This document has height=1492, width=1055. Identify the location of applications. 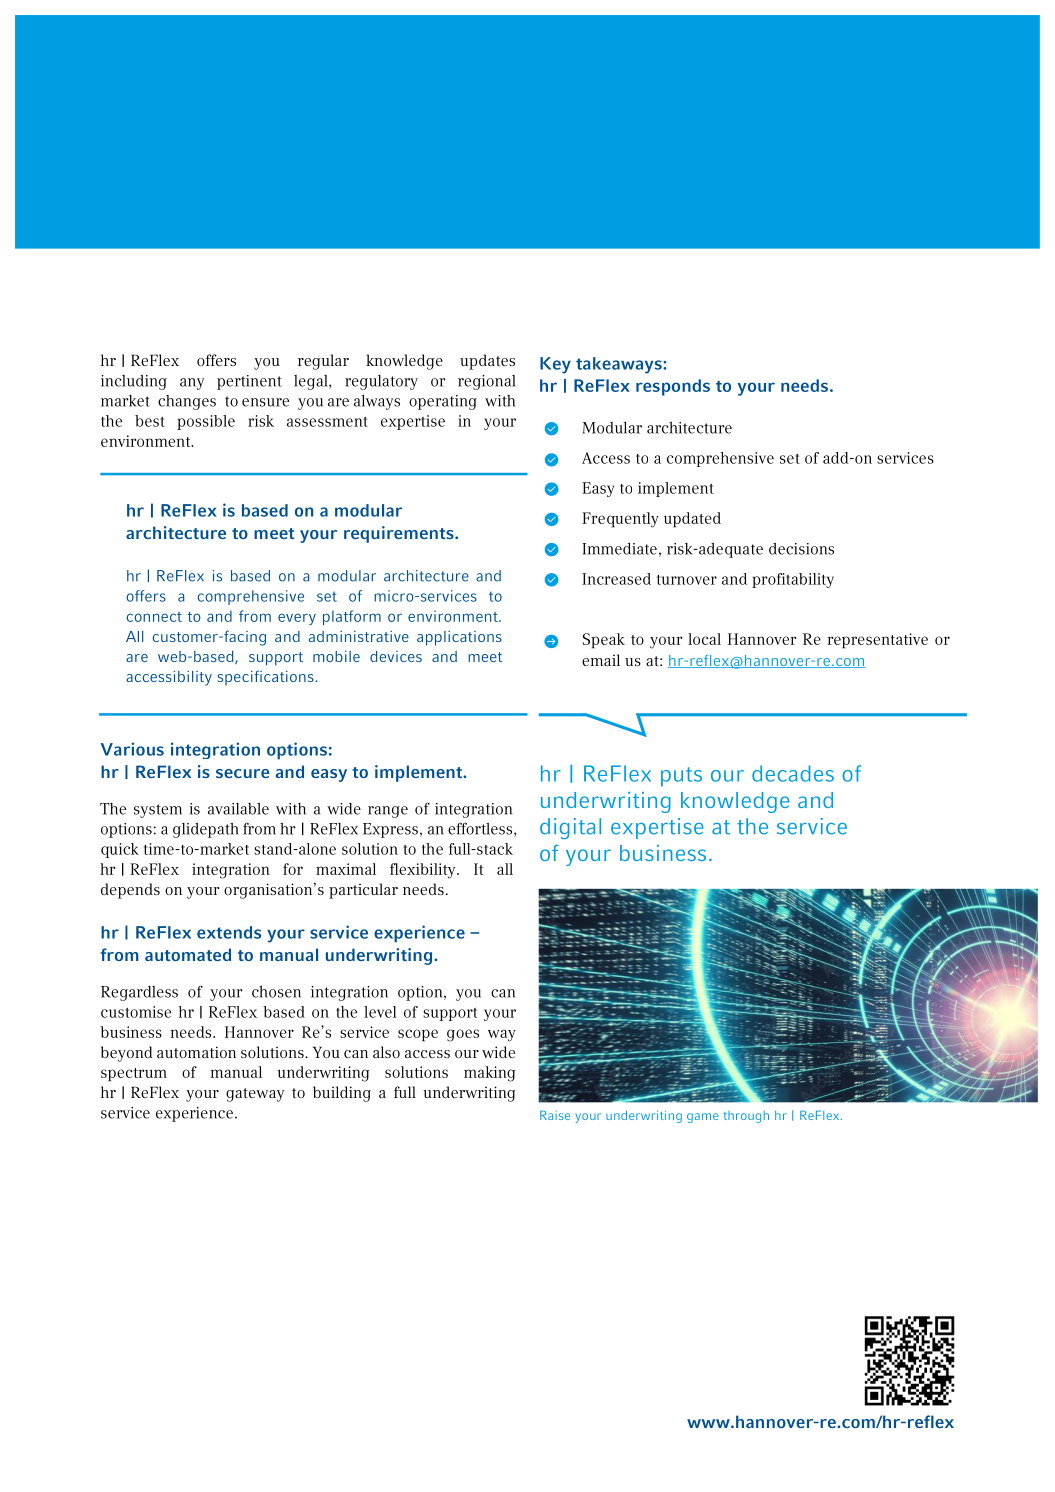
(459, 638).
